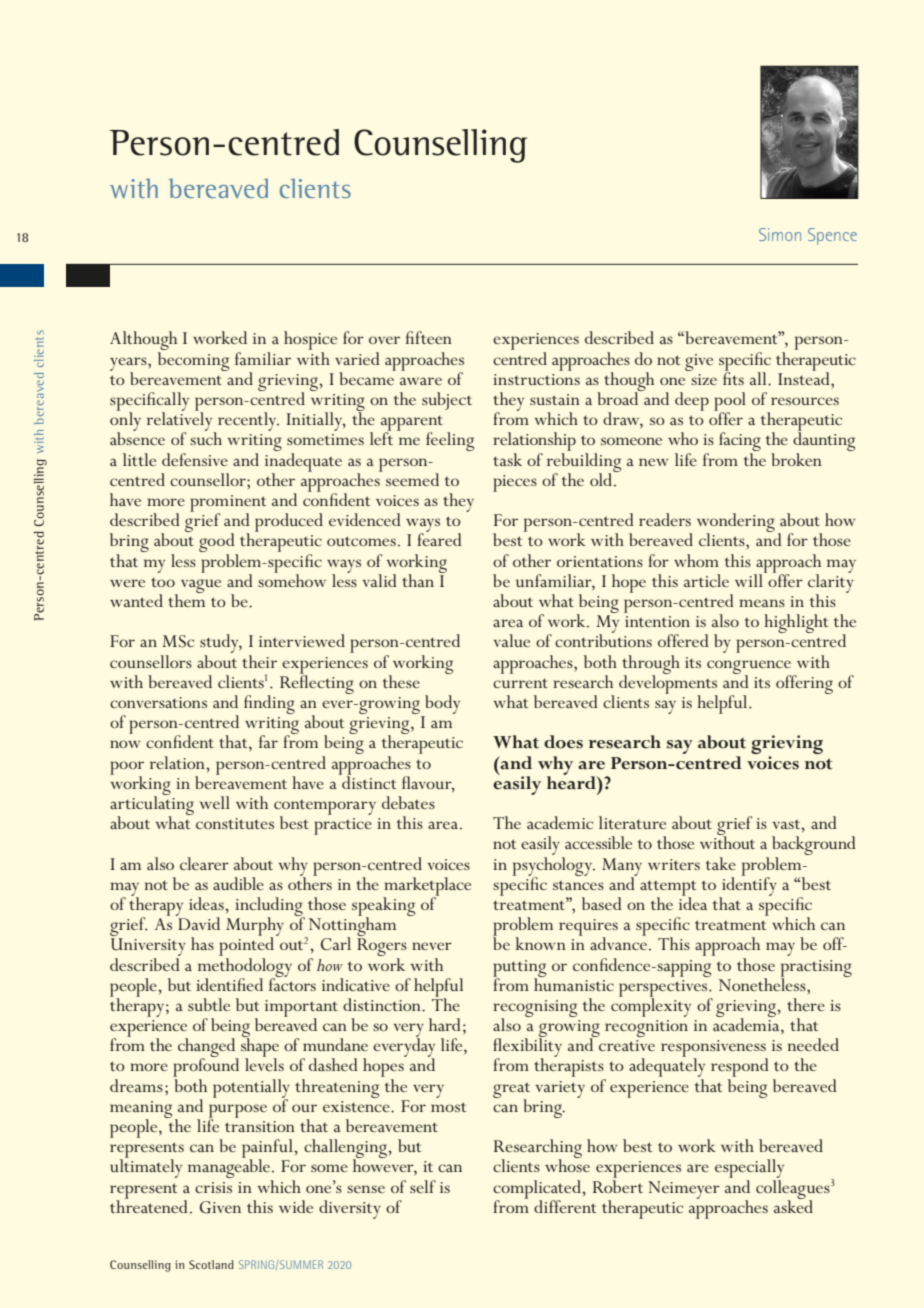  What do you see at coordinates (193, 360) in the page?
I see `becoming` at bounding box center [193, 360].
